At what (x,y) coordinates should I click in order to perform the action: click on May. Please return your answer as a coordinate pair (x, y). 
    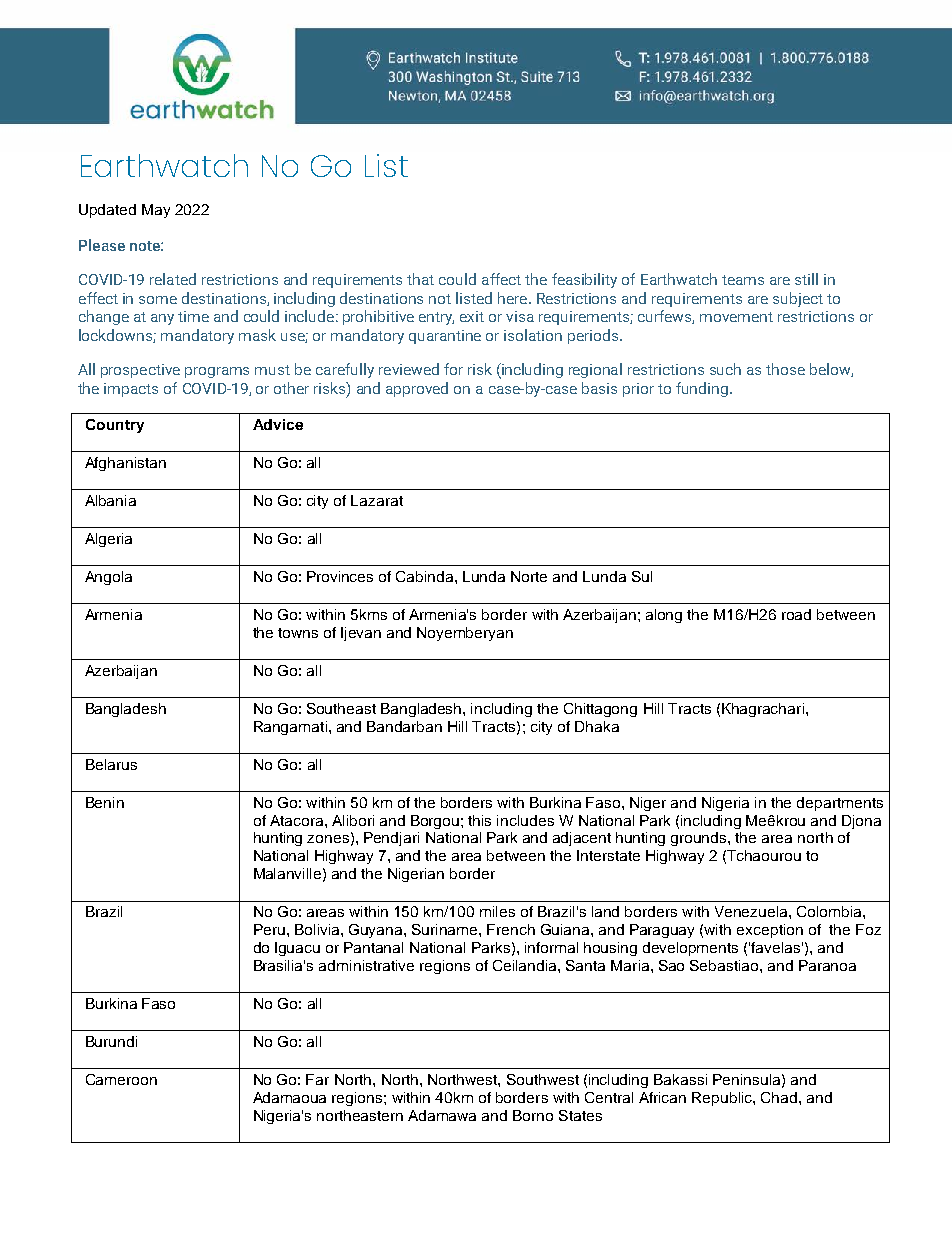
    Looking at the image, I should click on (156, 211).
